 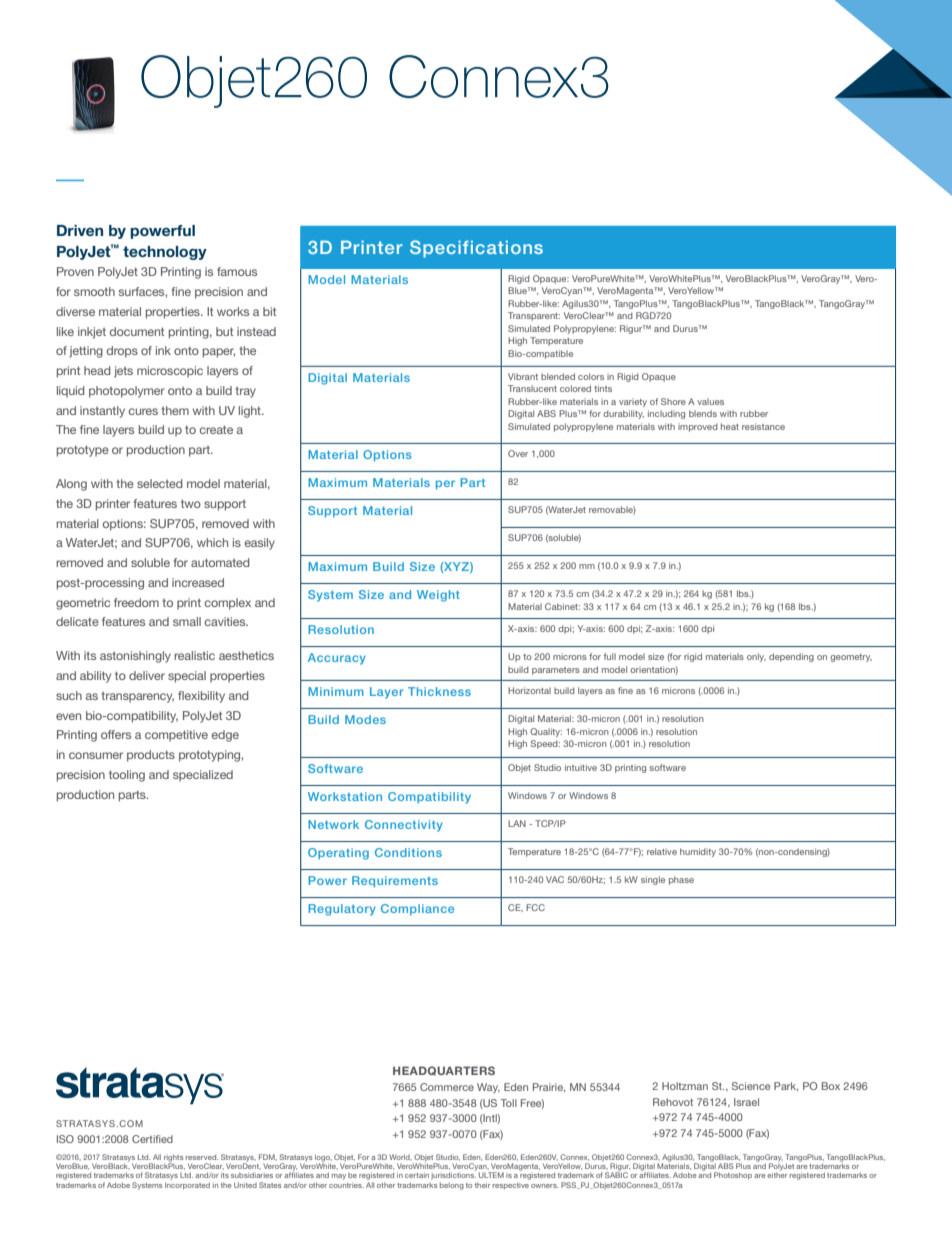 I want to click on phase, so click(x=681, y=880).
